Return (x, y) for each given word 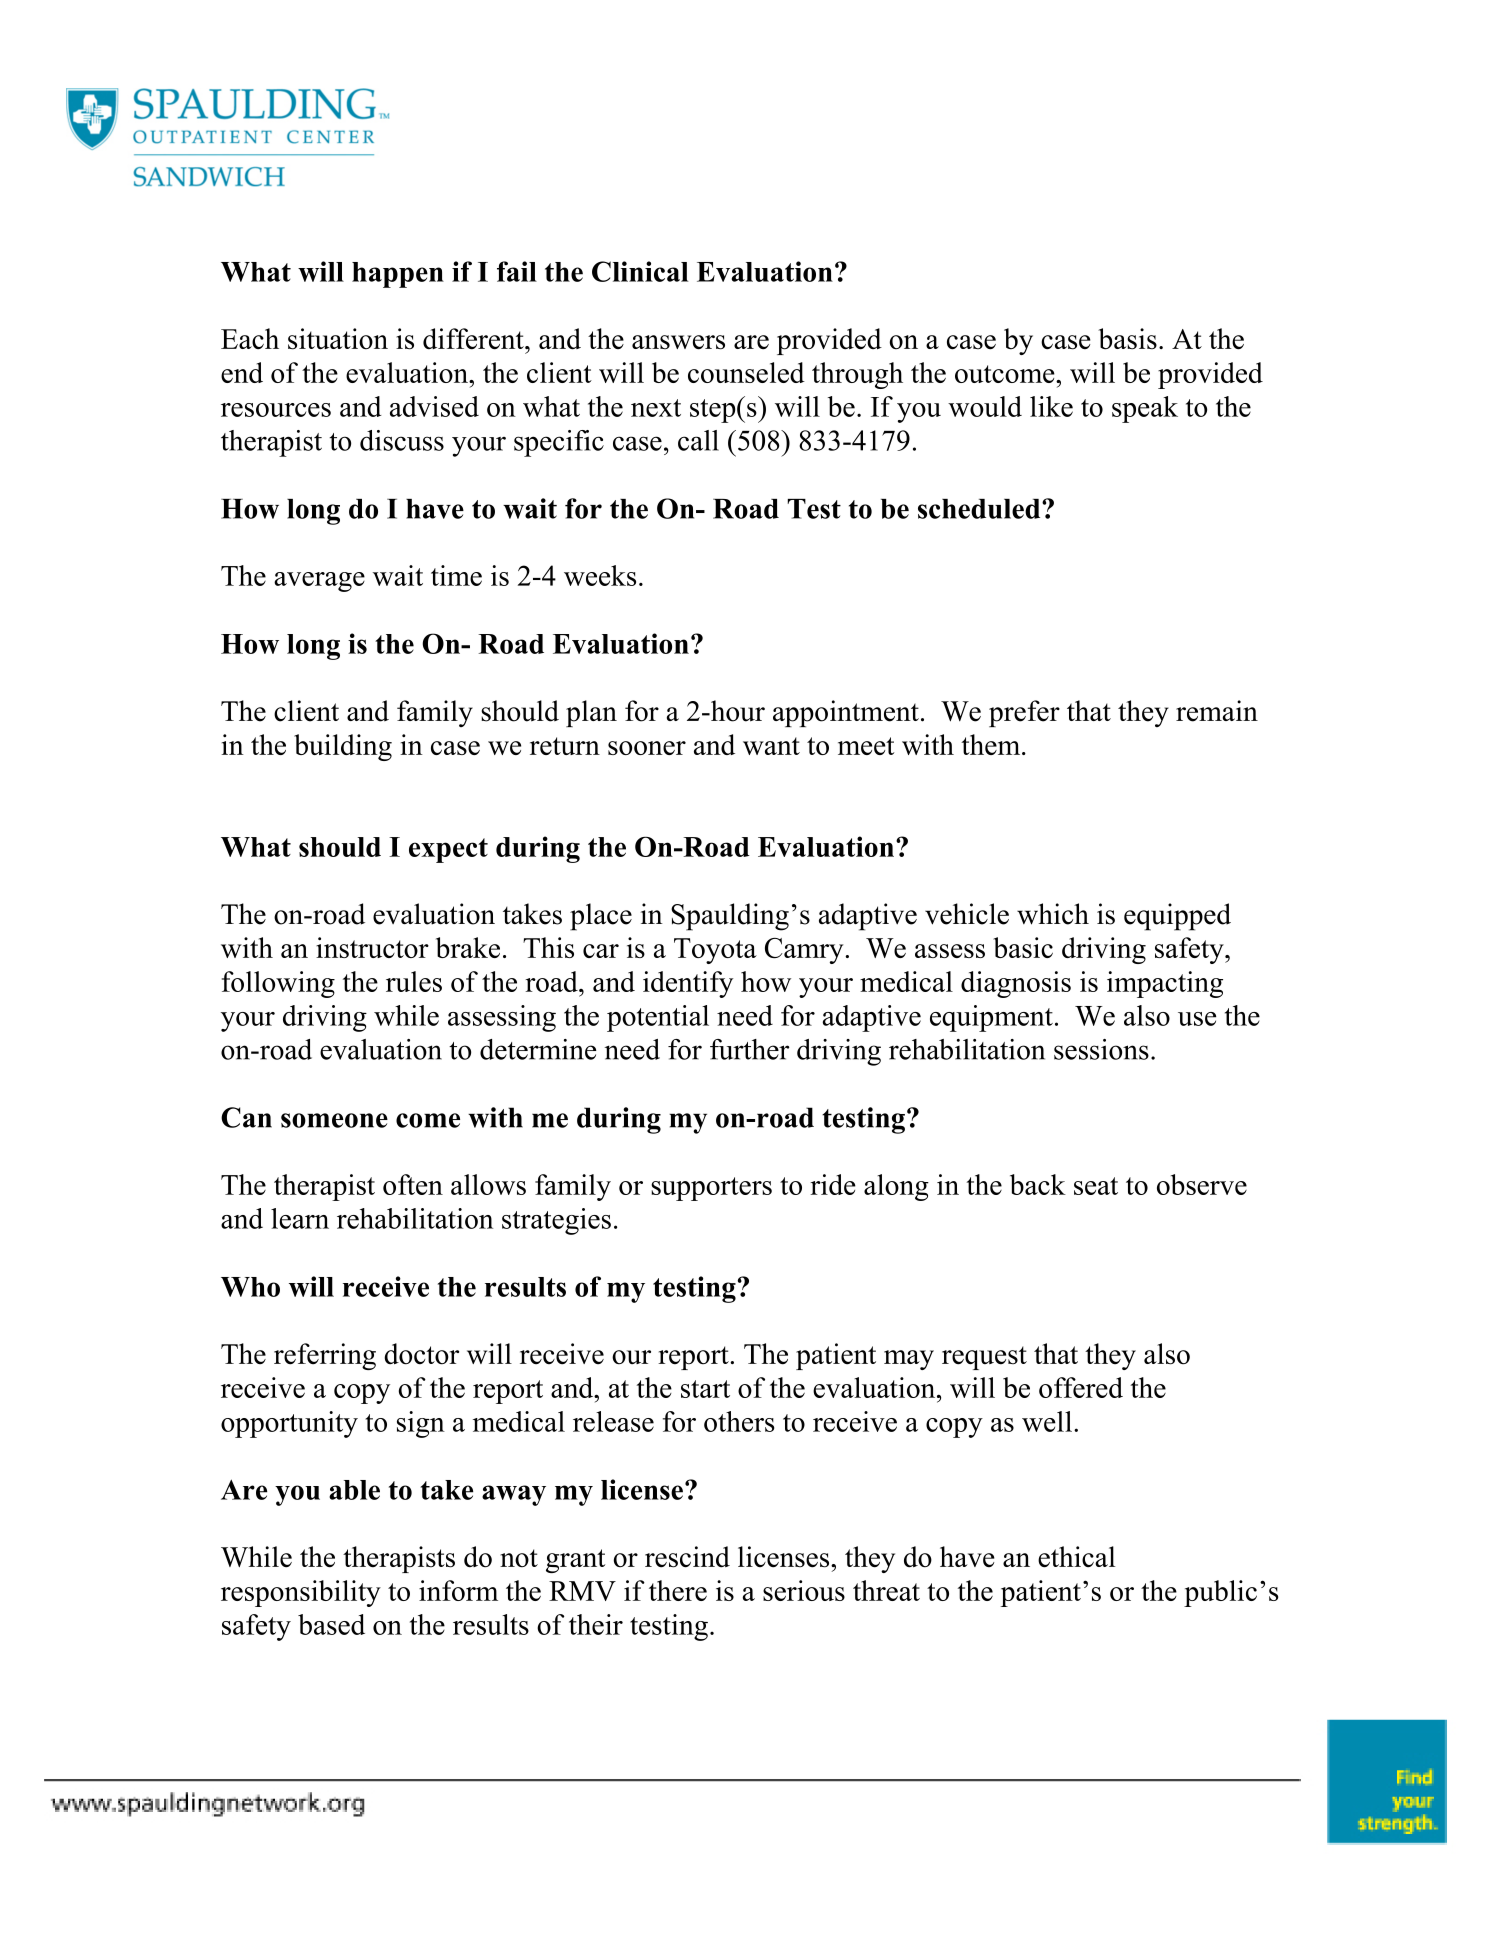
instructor (372, 947)
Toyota (715, 951)
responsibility (301, 1593)
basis (1127, 339)
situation (338, 339)
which (1053, 914)
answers (678, 342)
